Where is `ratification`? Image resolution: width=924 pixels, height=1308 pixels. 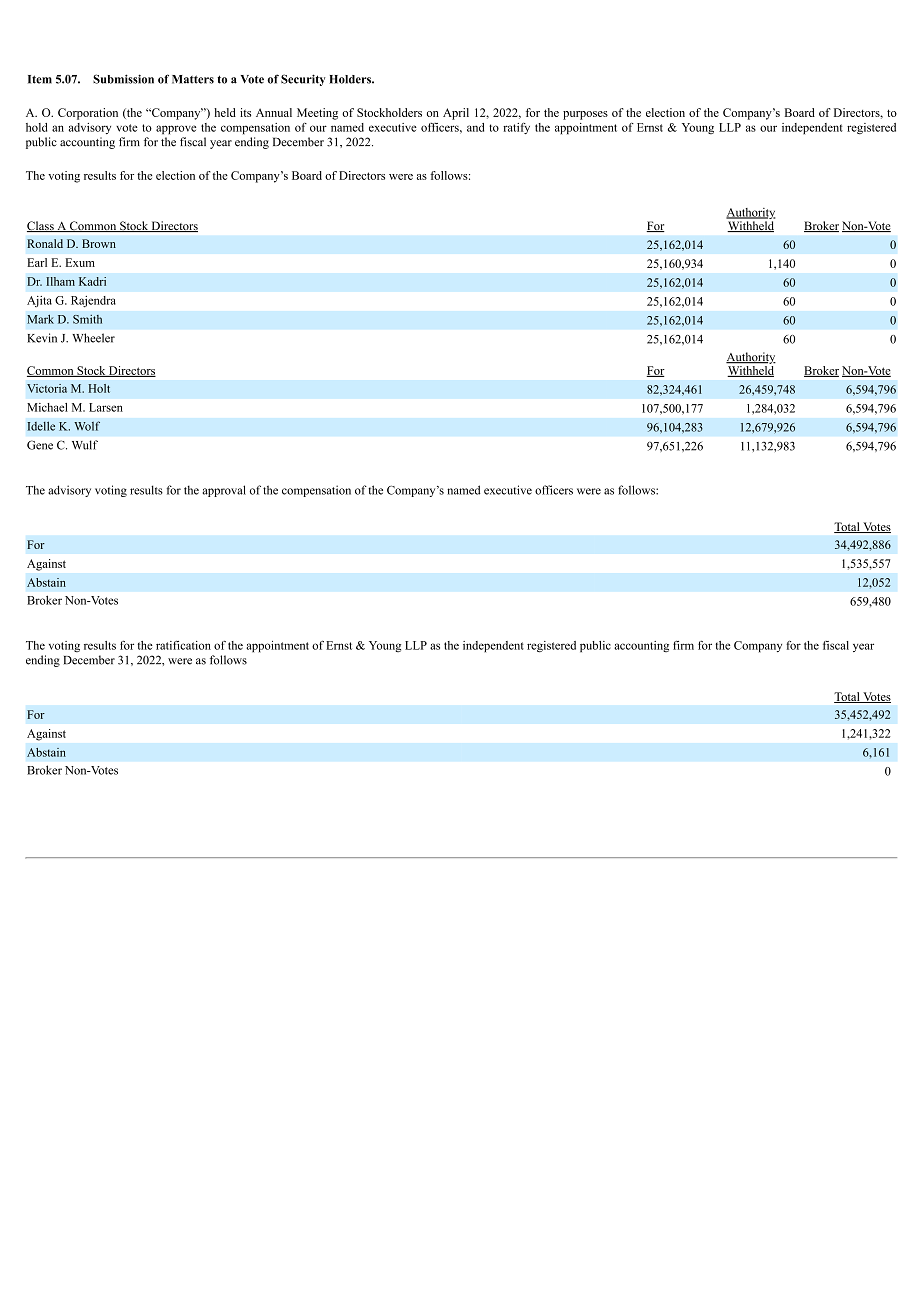 ratification is located at coordinates (183, 645).
